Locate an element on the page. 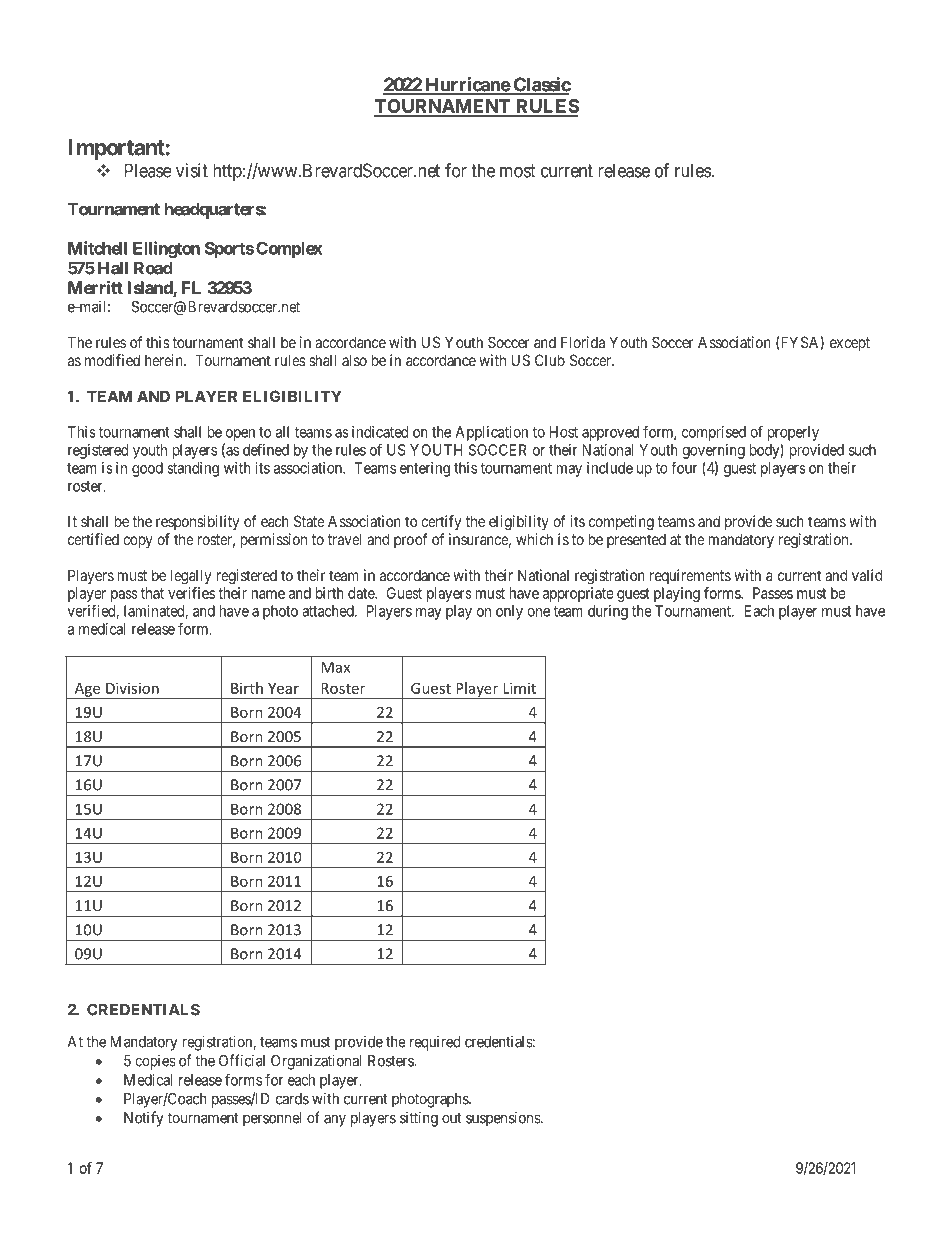  most is located at coordinates (518, 171).
